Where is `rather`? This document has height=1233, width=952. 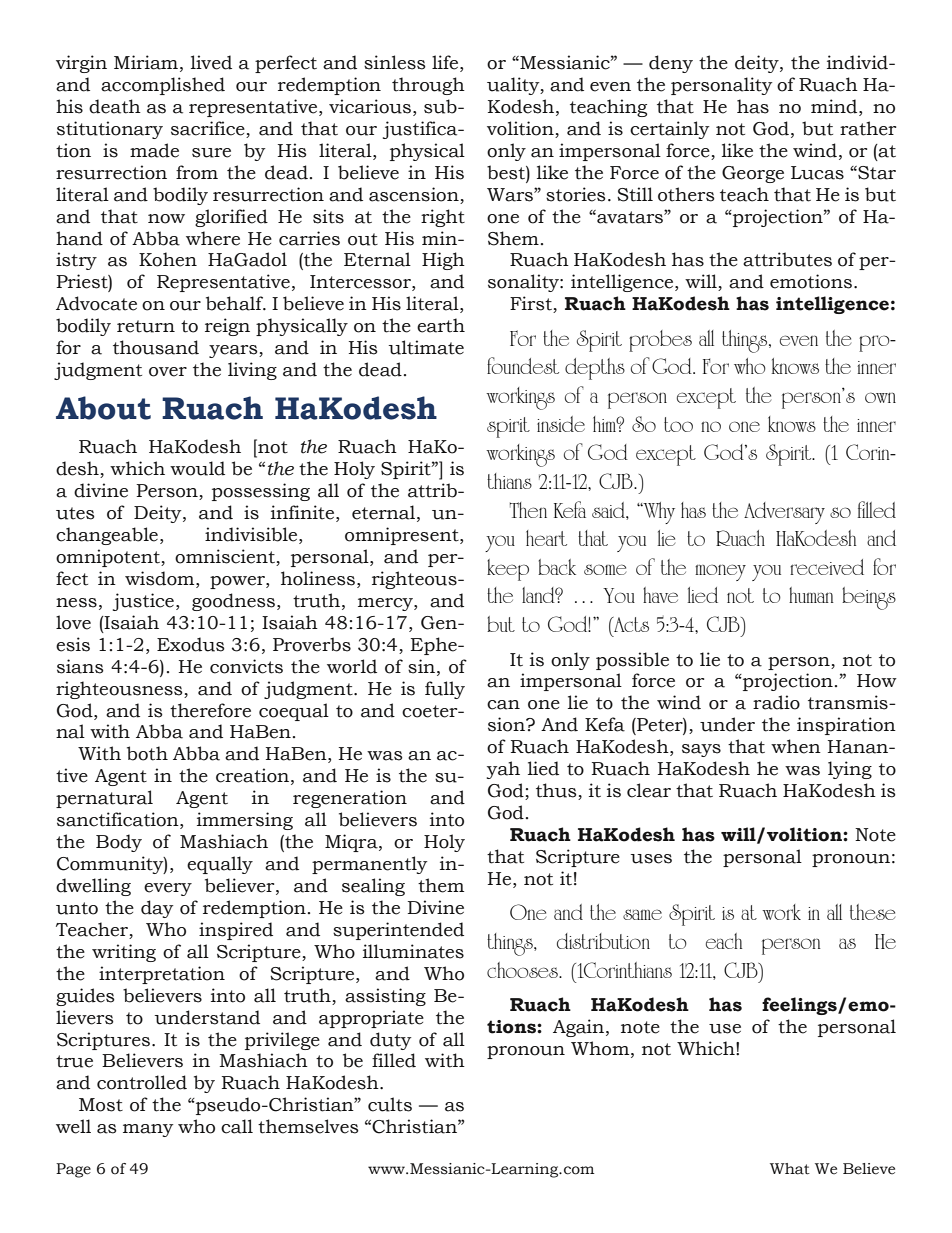
rather is located at coordinates (868, 128).
